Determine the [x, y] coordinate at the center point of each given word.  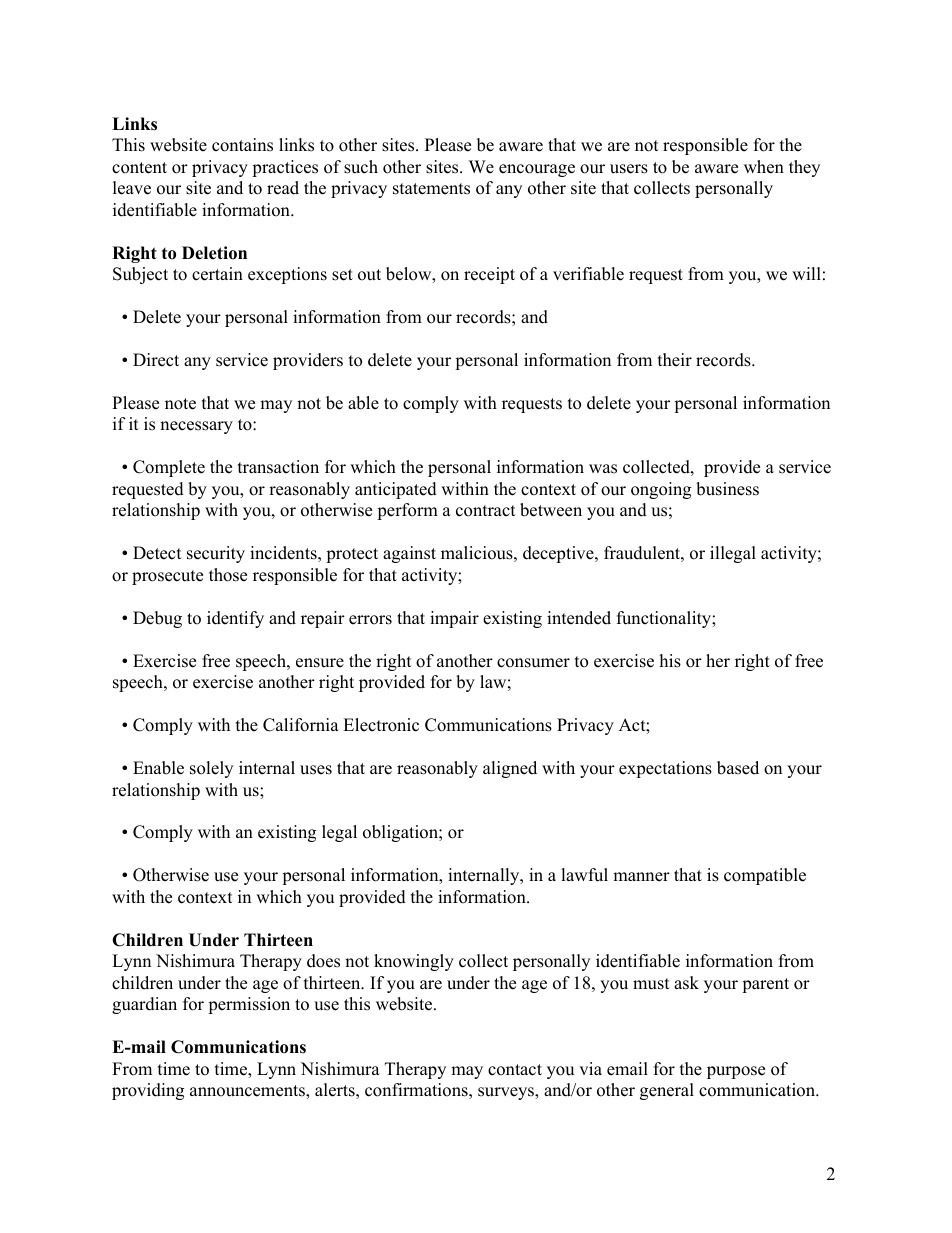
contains [242, 145]
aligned [510, 769]
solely [211, 769]
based [738, 768]
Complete [169, 468]
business [727, 489]
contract [486, 511]
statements [431, 189]
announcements [248, 1092]
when [764, 167]
